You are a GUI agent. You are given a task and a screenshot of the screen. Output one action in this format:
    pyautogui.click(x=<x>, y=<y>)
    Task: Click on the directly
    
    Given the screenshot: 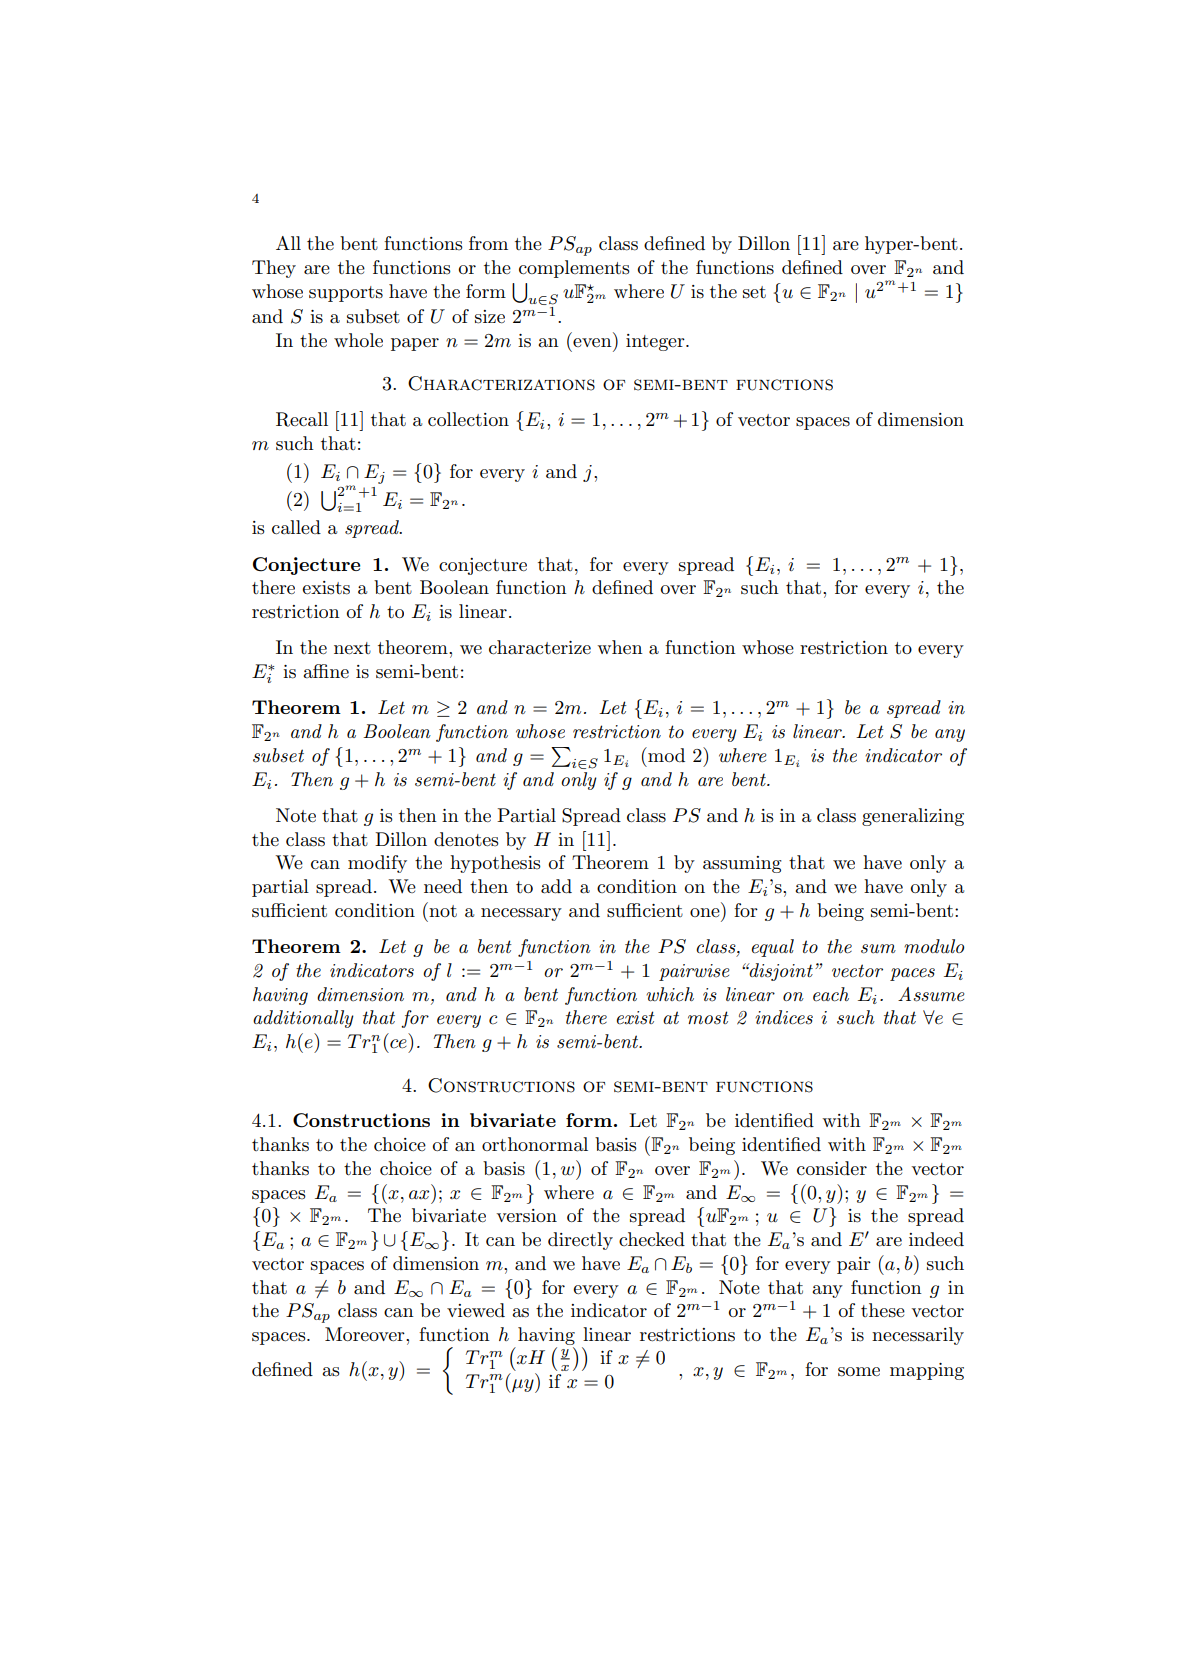 What is the action you would take?
    pyautogui.click(x=580, y=1241)
